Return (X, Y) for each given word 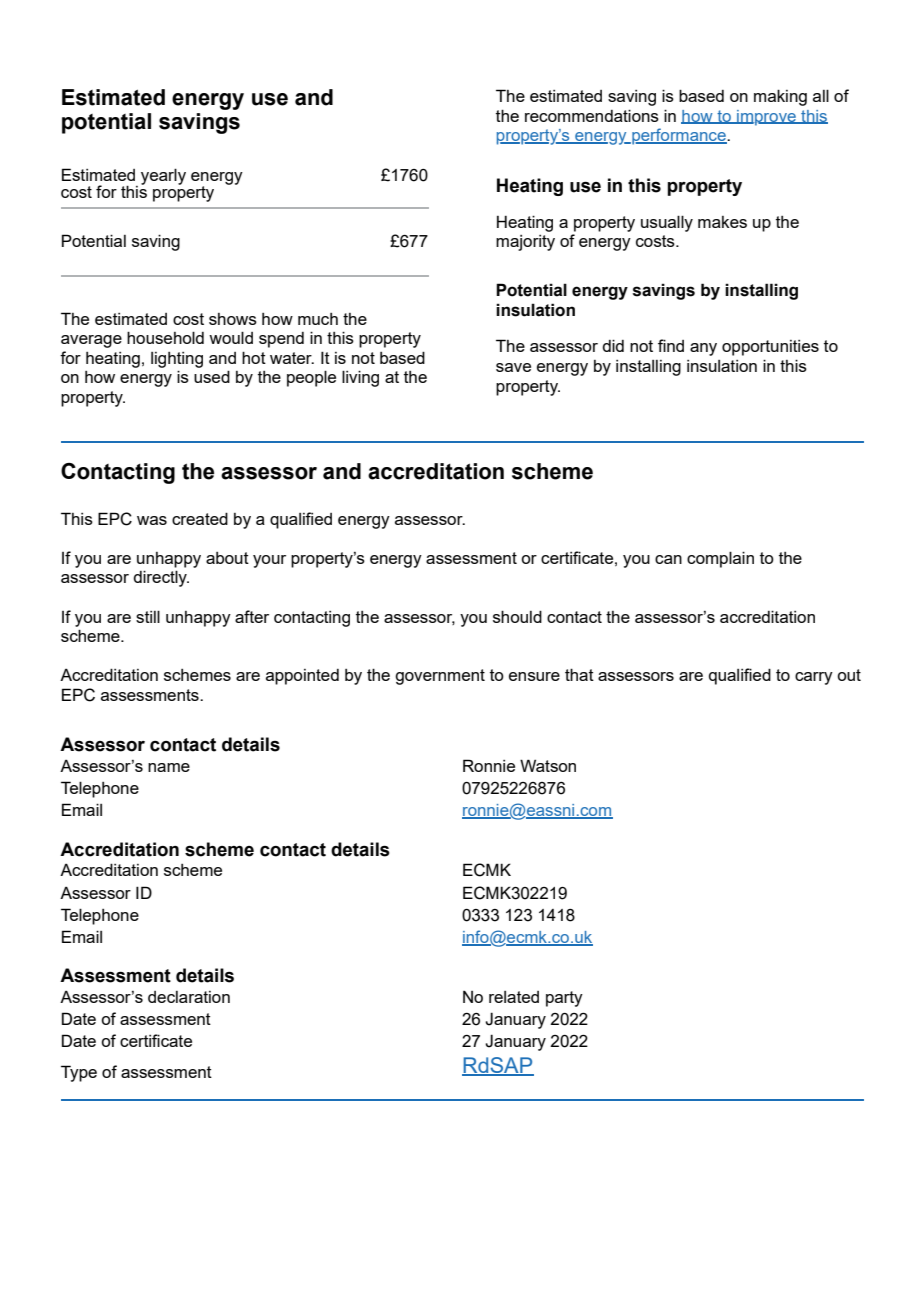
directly (161, 578)
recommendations (592, 115)
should (517, 616)
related (514, 997)
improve (766, 118)
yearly (163, 176)
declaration (189, 997)
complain (720, 559)
